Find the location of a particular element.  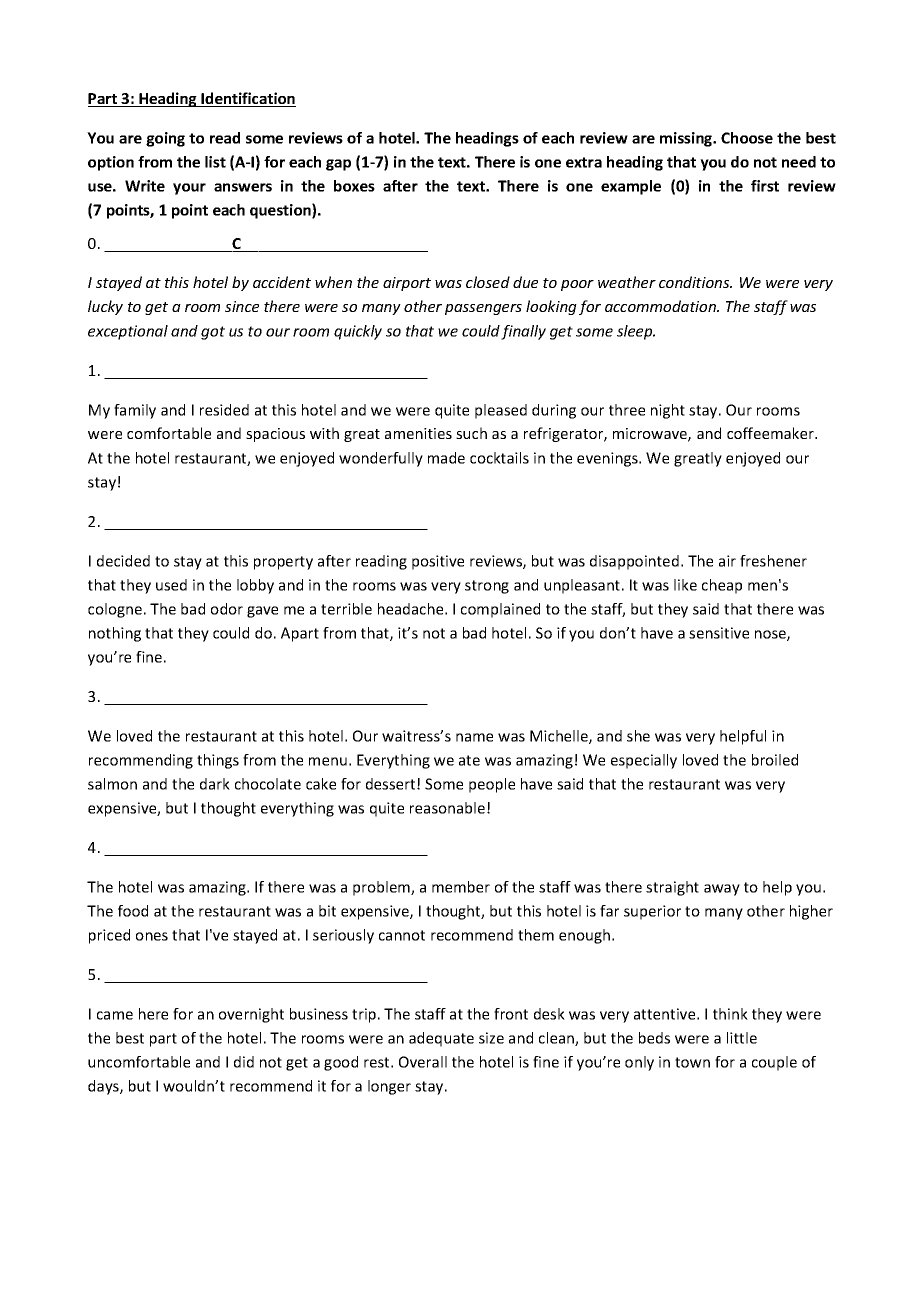

gap is located at coordinates (338, 165).
